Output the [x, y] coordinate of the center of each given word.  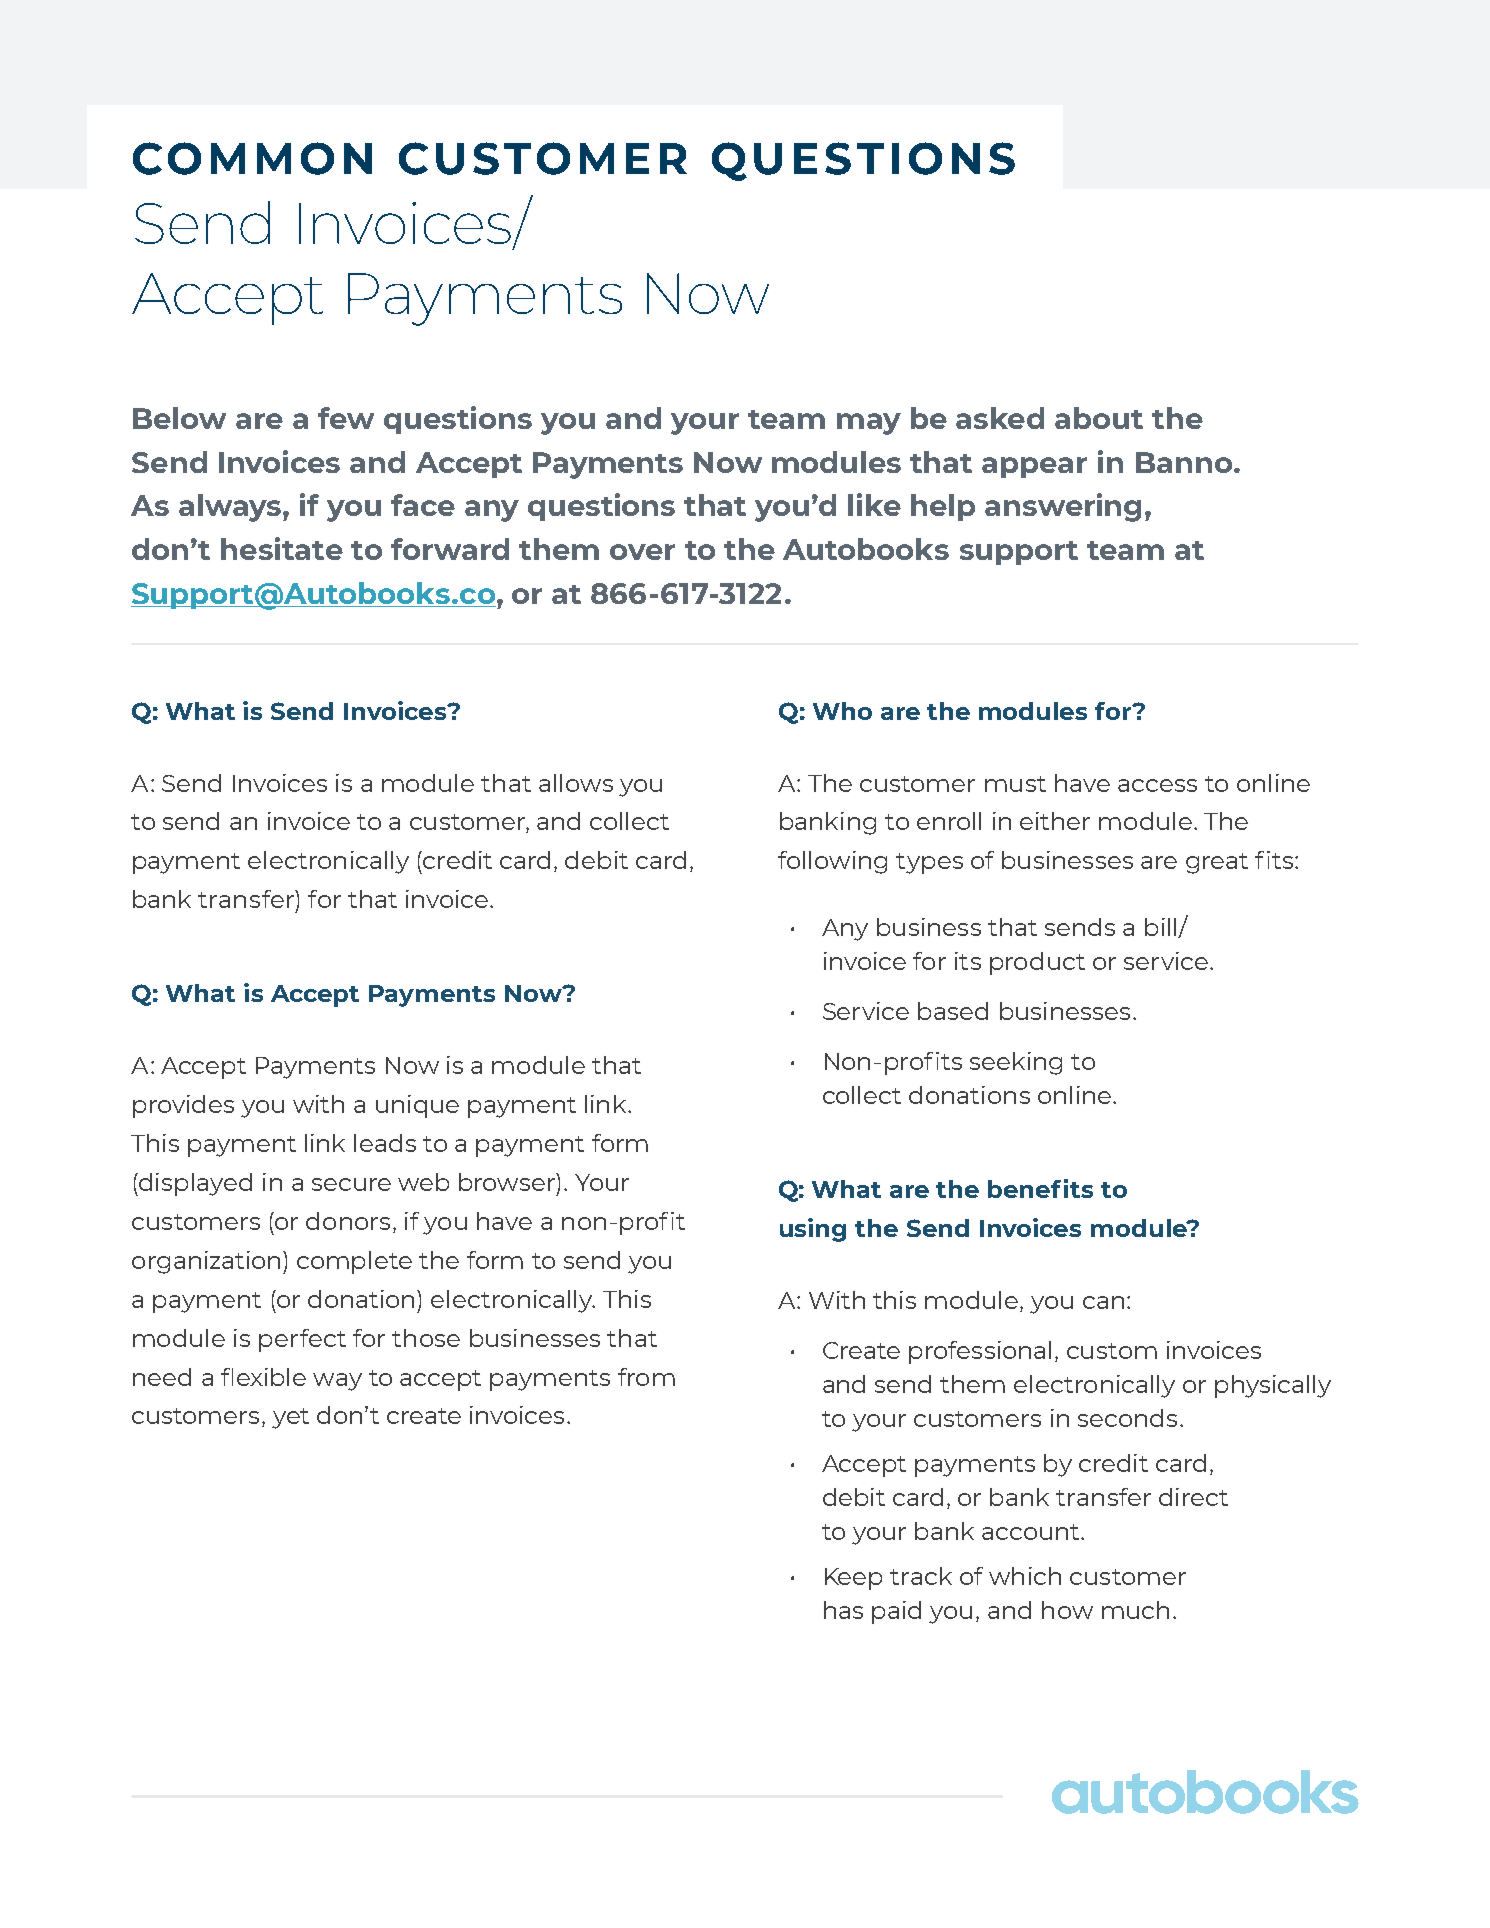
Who [842, 711]
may [869, 424]
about [1099, 418]
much [1135, 1610]
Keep [853, 1579]
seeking [1016, 1063]
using [813, 1230]
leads [385, 1143]
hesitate [282, 548]
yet [290, 1418]
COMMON [252, 158]
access [1157, 785]
